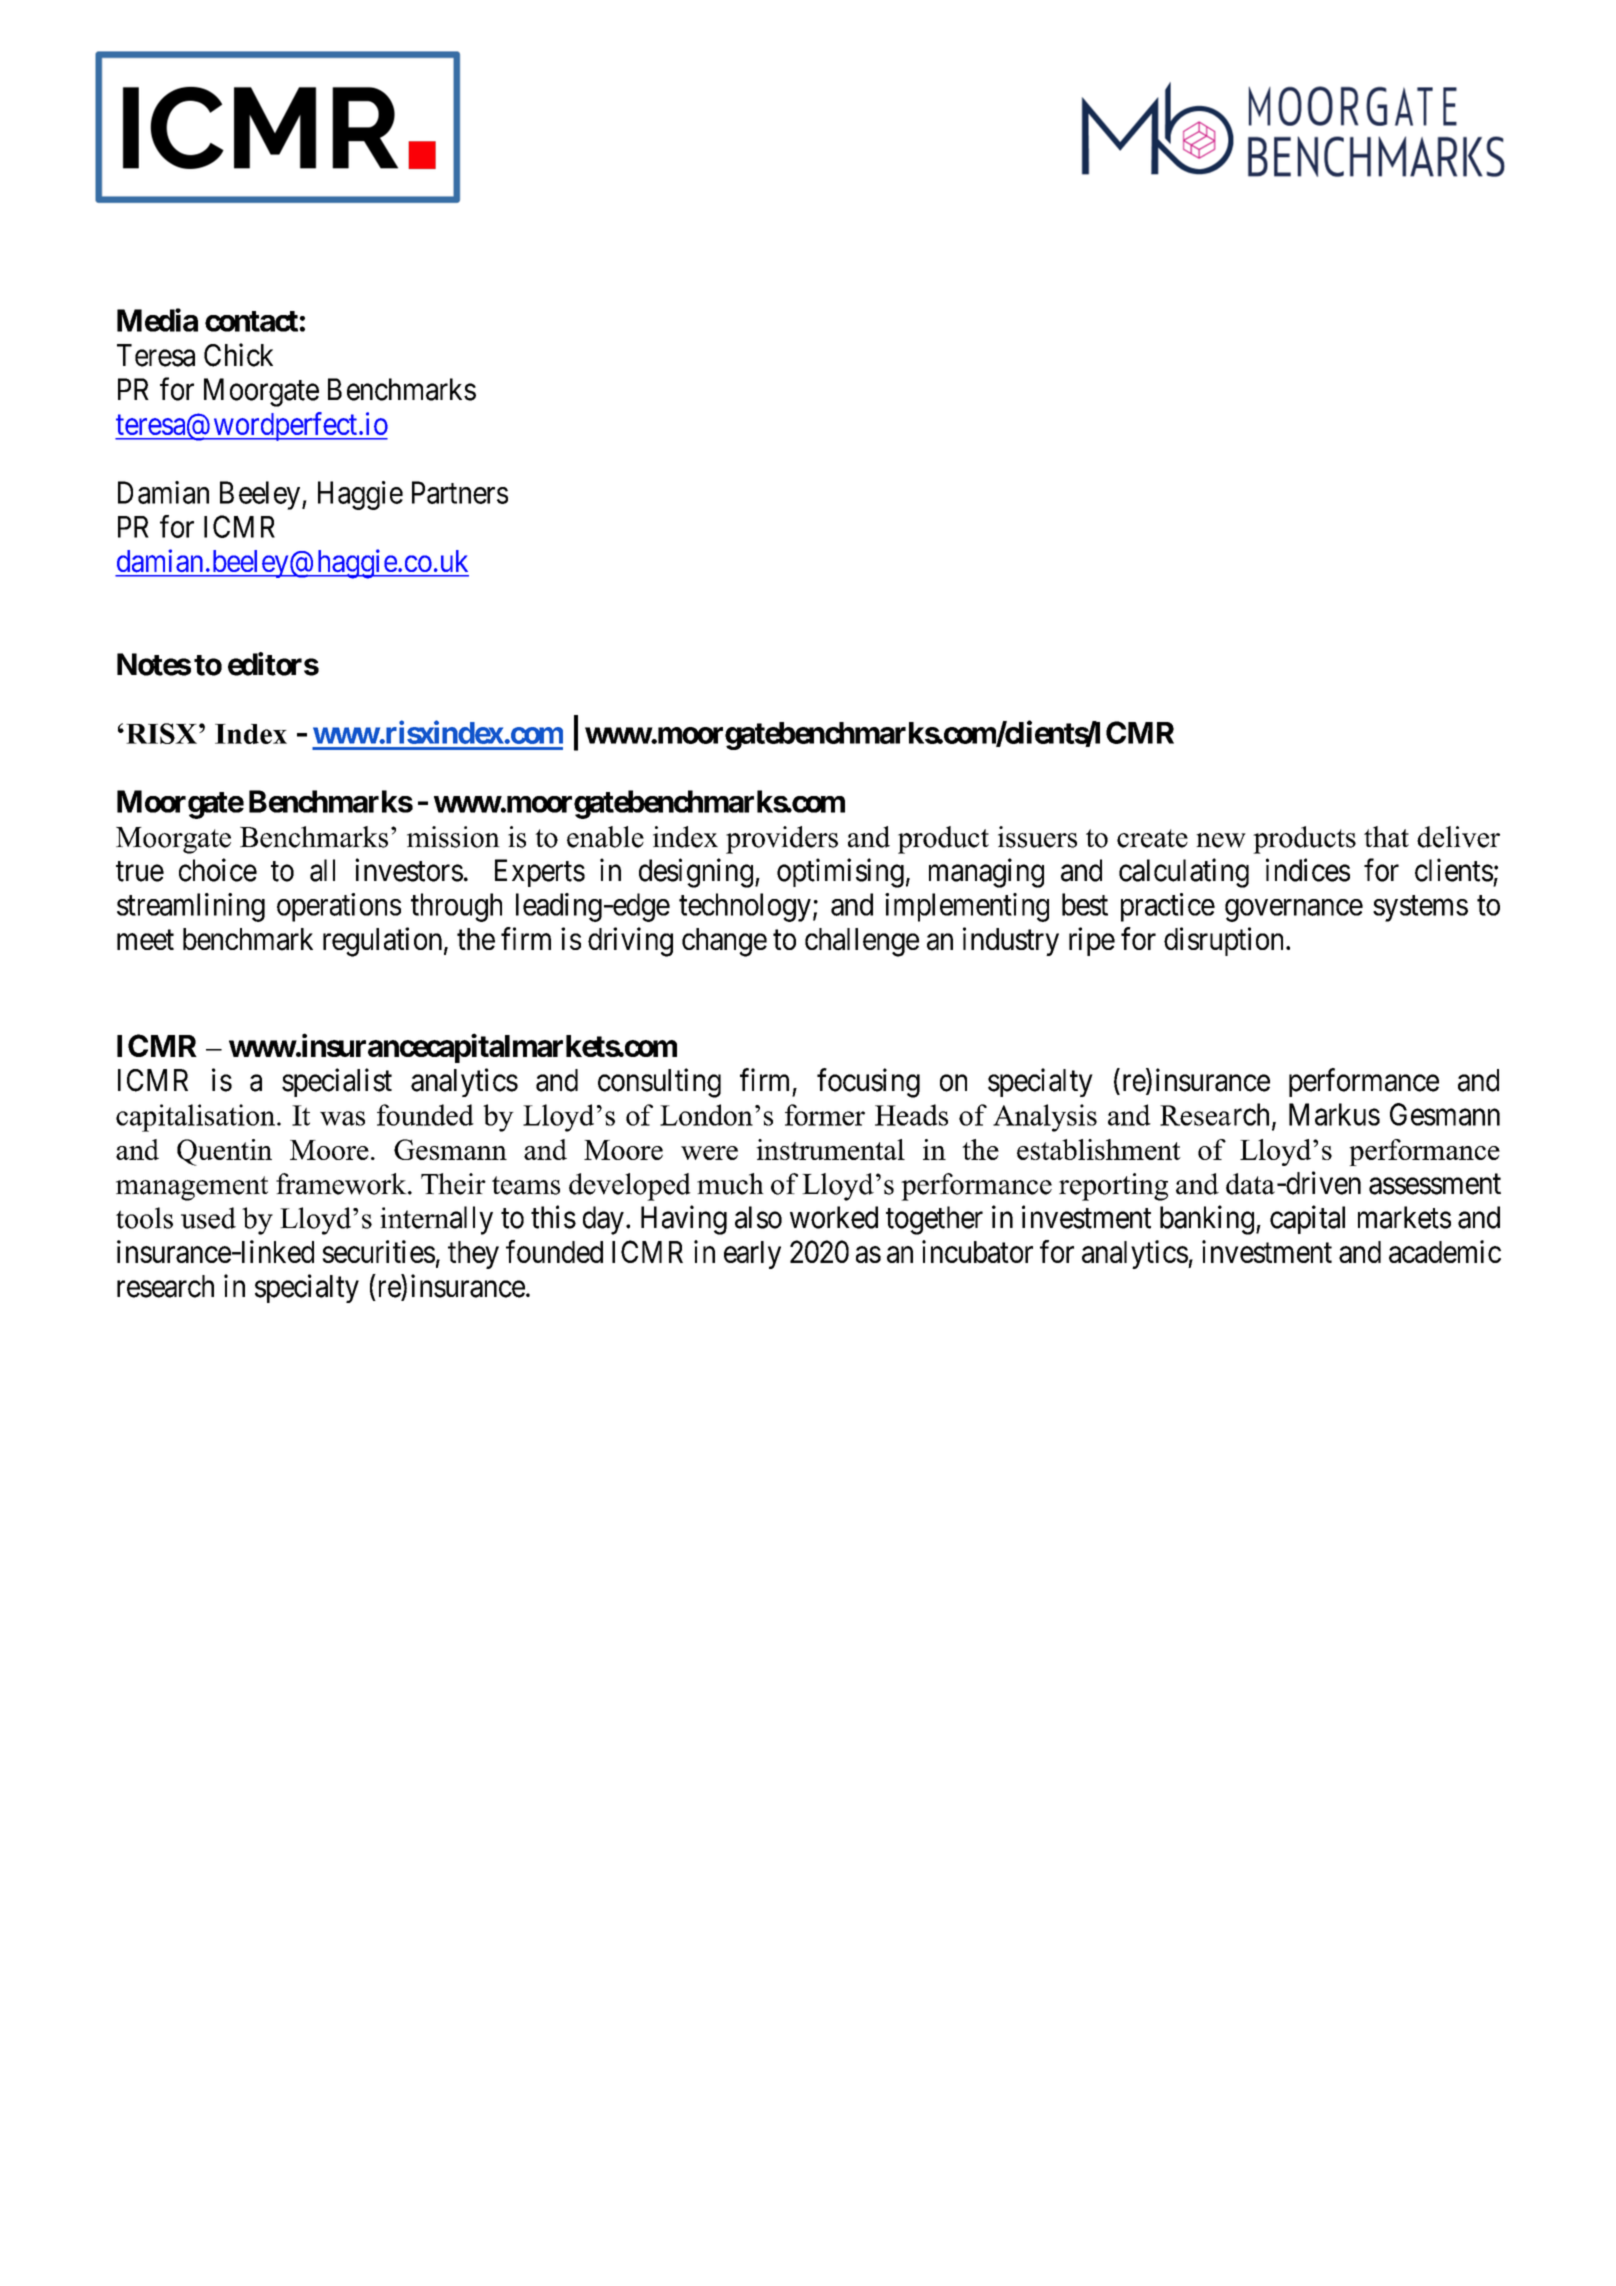 The height and width of the image is (2286, 1616). What do you see at coordinates (605, 837) in the image?
I see `enable` at bounding box center [605, 837].
